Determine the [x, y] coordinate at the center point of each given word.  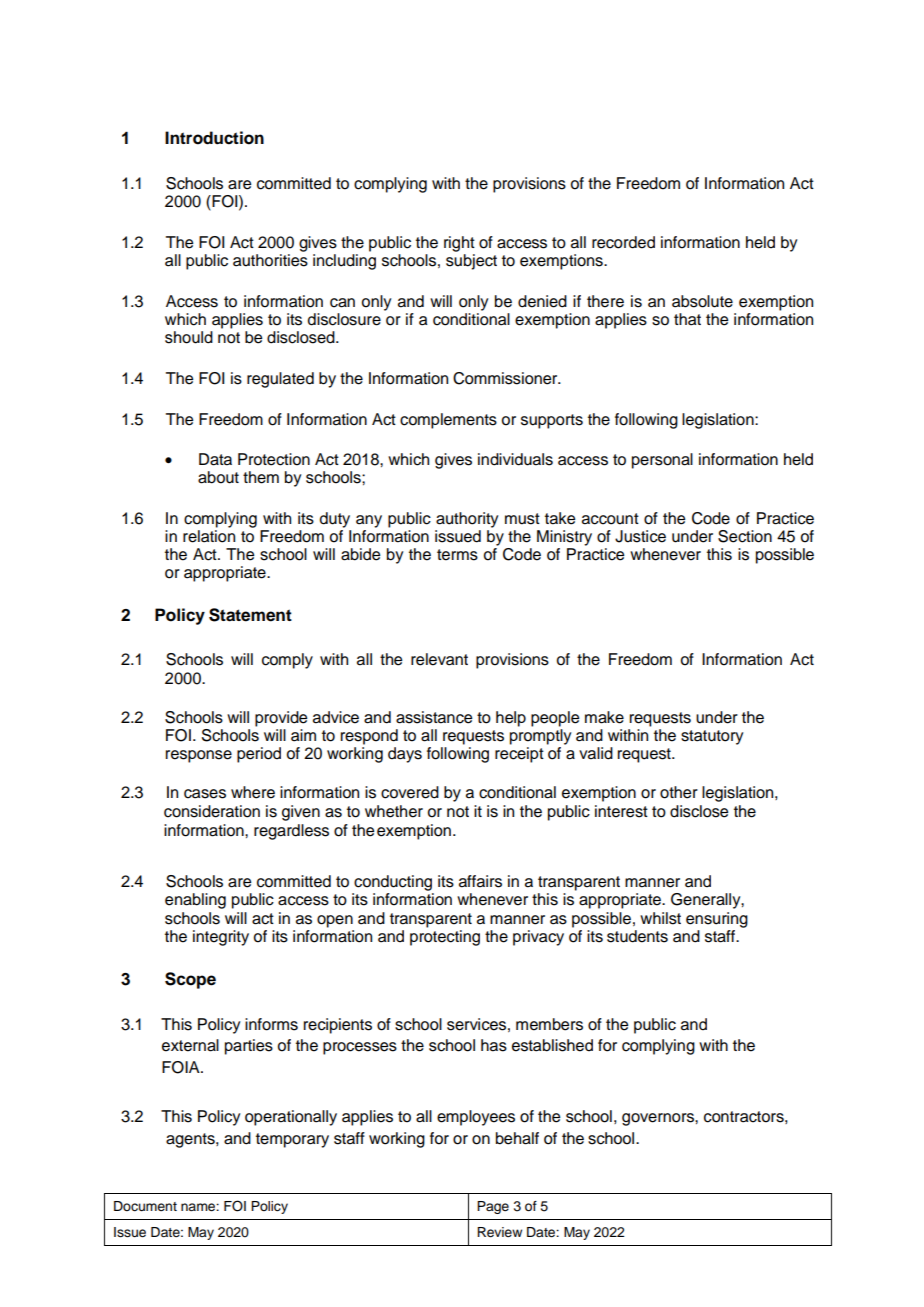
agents [191, 1140]
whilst [660, 918]
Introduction [214, 138]
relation [209, 536]
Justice [640, 536]
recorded [623, 242]
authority [467, 520]
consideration [212, 811]
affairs [480, 881]
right [459, 244]
